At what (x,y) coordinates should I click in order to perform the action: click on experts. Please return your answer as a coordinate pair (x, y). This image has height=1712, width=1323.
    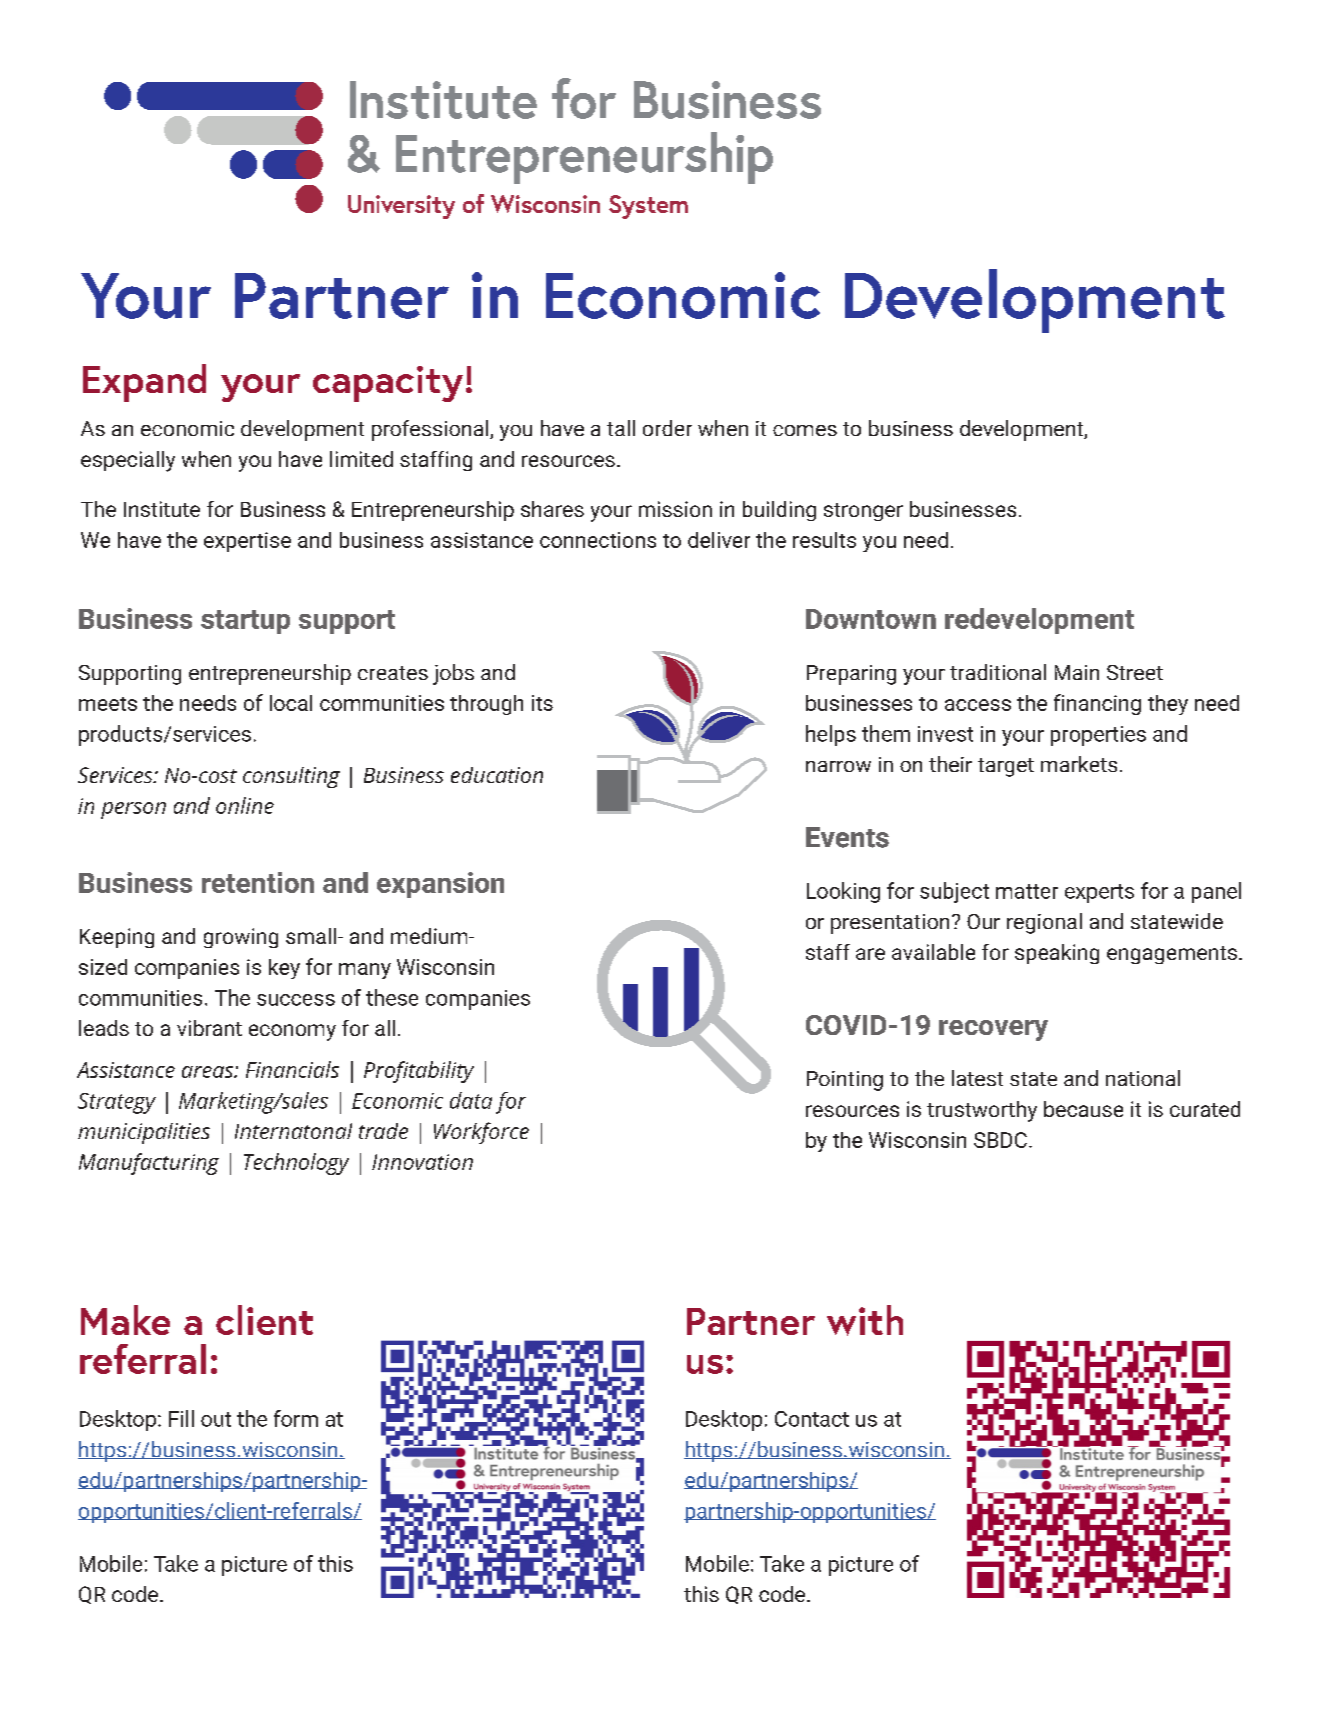
    Looking at the image, I should click on (1099, 893).
